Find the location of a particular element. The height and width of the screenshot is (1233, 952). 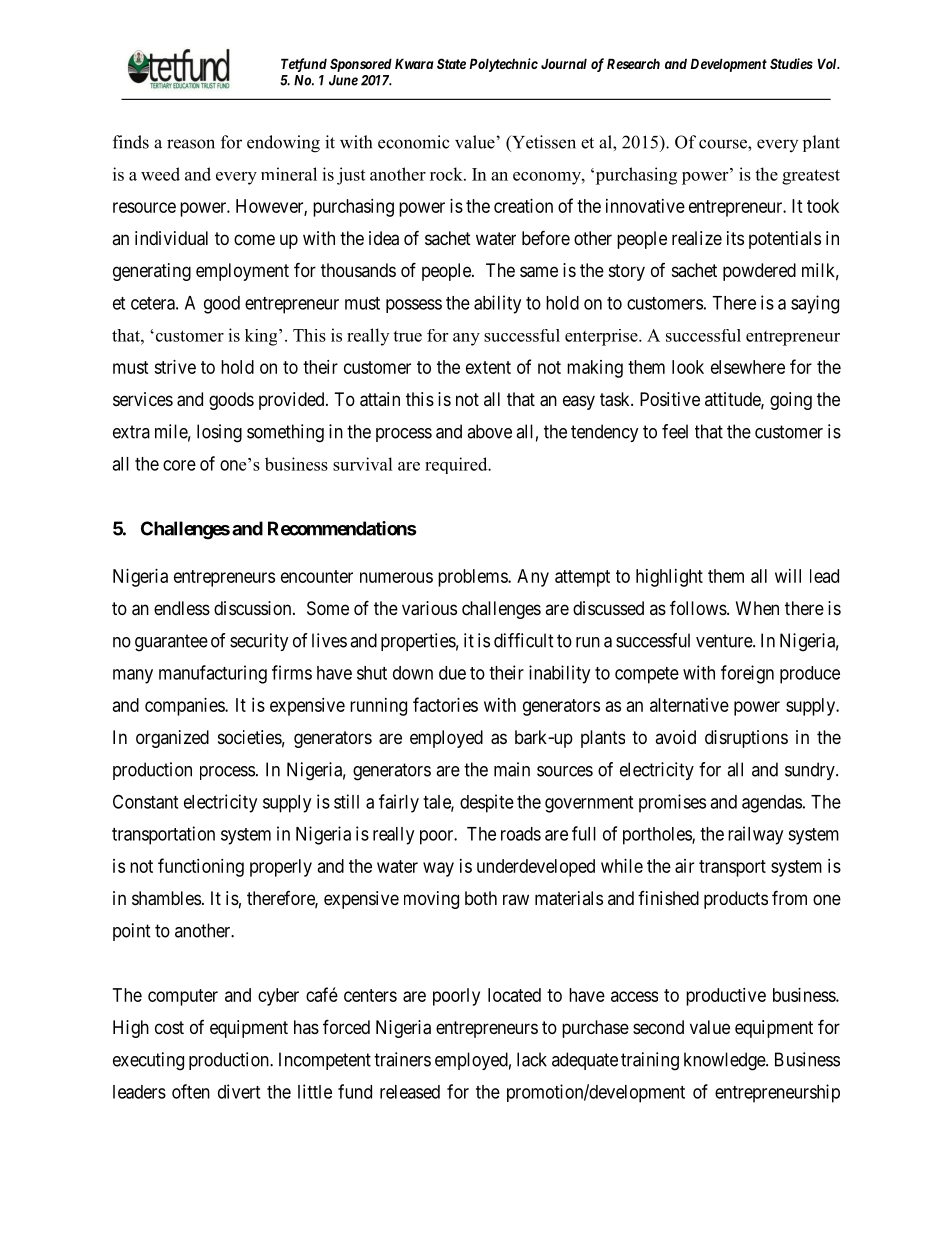

foreign is located at coordinates (747, 674).
